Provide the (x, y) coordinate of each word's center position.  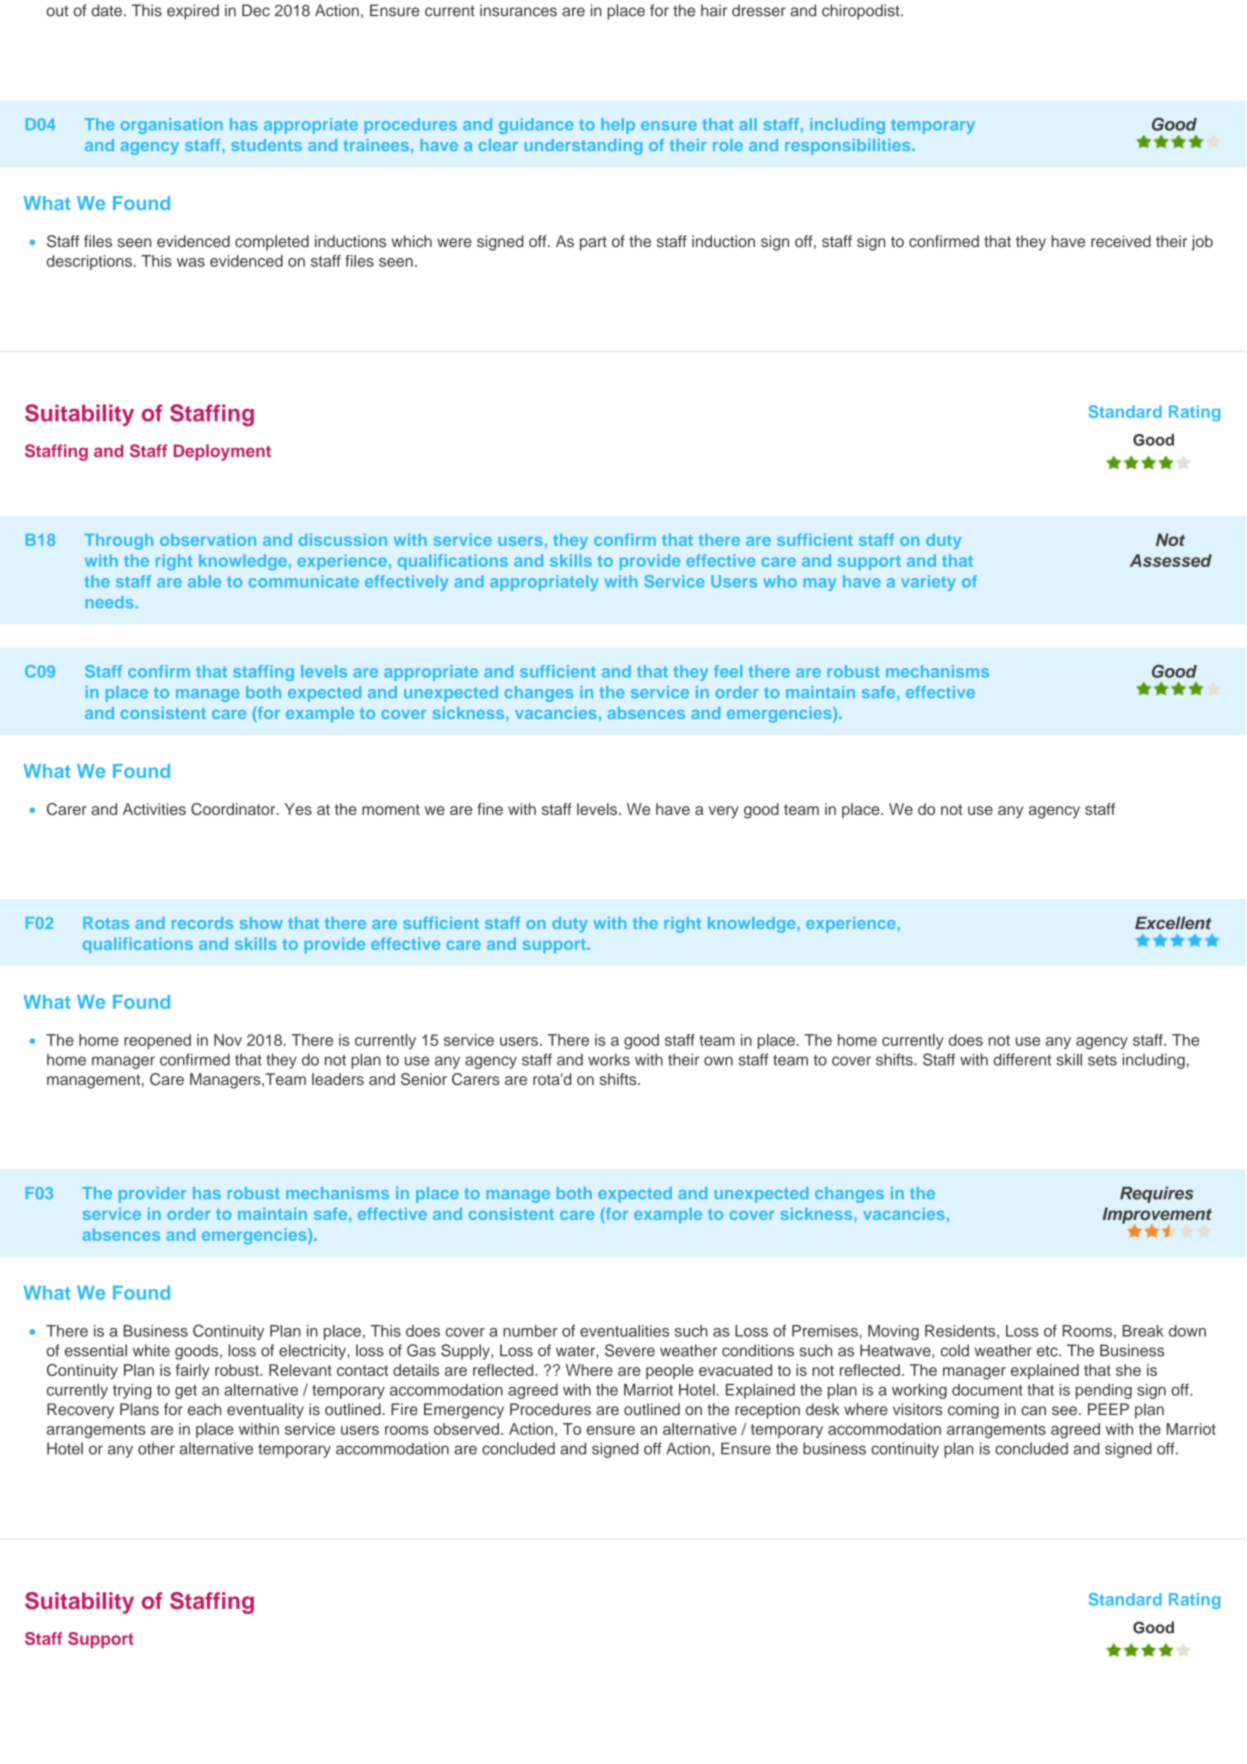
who (780, 581)
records (202, 923)
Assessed (1171, 560)
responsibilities (849, 147)
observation (208, 539)
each (204, 1409)
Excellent (1173, 923)
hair (714, 10)
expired (193, 12)
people (670, 1371)
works (609, 1060)
